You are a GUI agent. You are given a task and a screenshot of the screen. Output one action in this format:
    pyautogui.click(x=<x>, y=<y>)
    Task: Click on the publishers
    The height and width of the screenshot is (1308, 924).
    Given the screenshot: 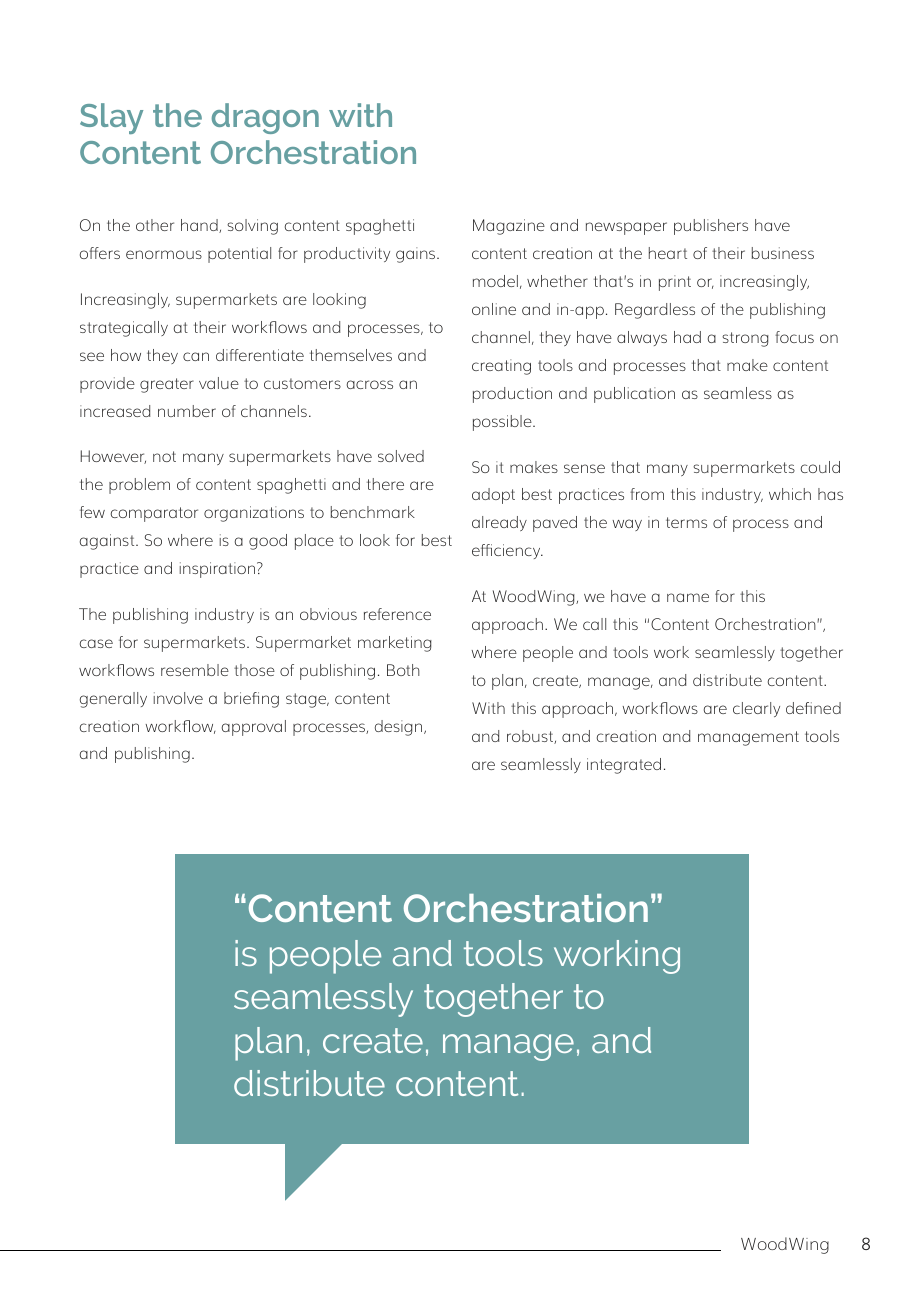 What is the action you would take?
    pyautogui.click(x=711, y=227)
